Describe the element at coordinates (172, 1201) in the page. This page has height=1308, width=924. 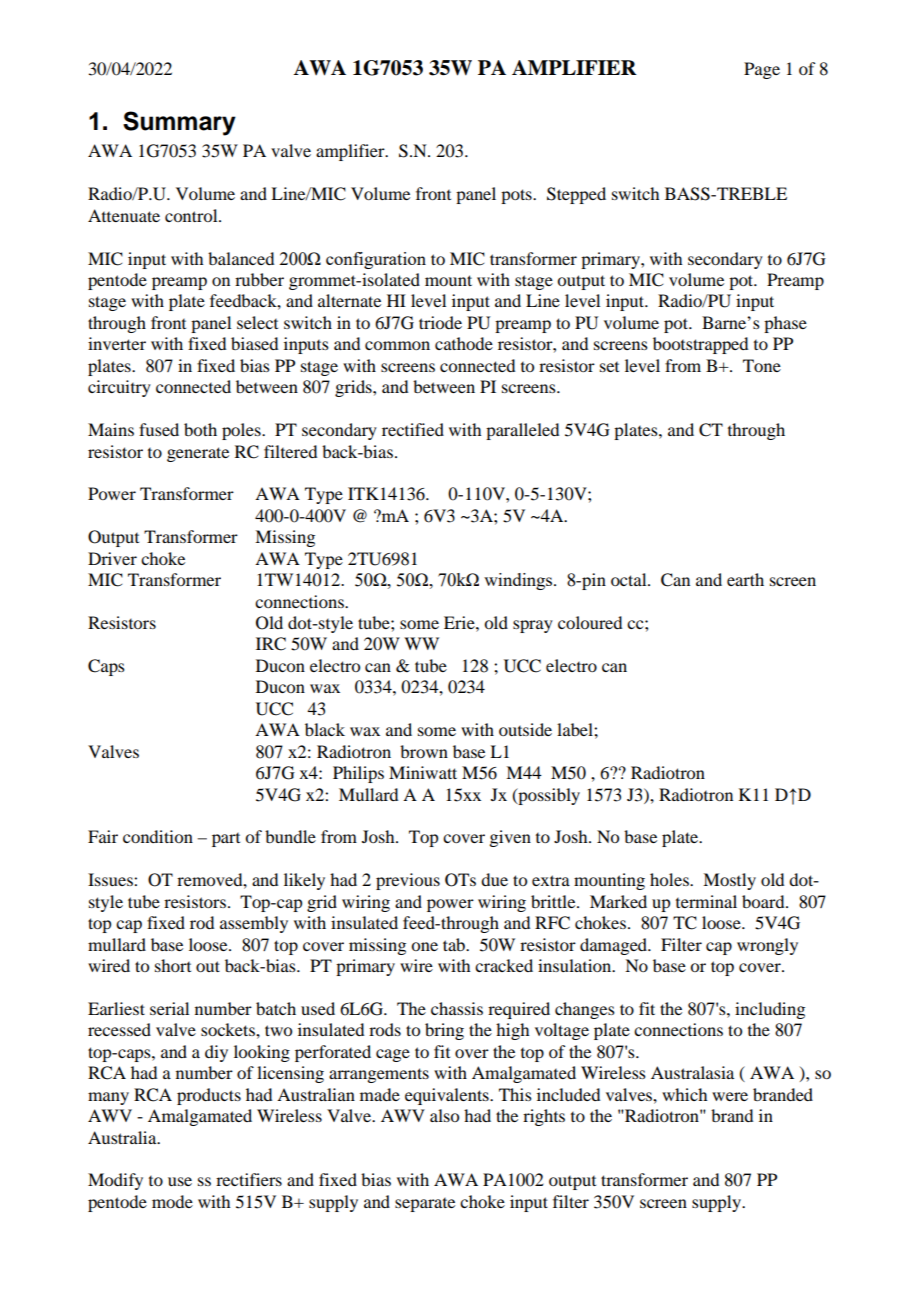
I see `mode` at that location.
